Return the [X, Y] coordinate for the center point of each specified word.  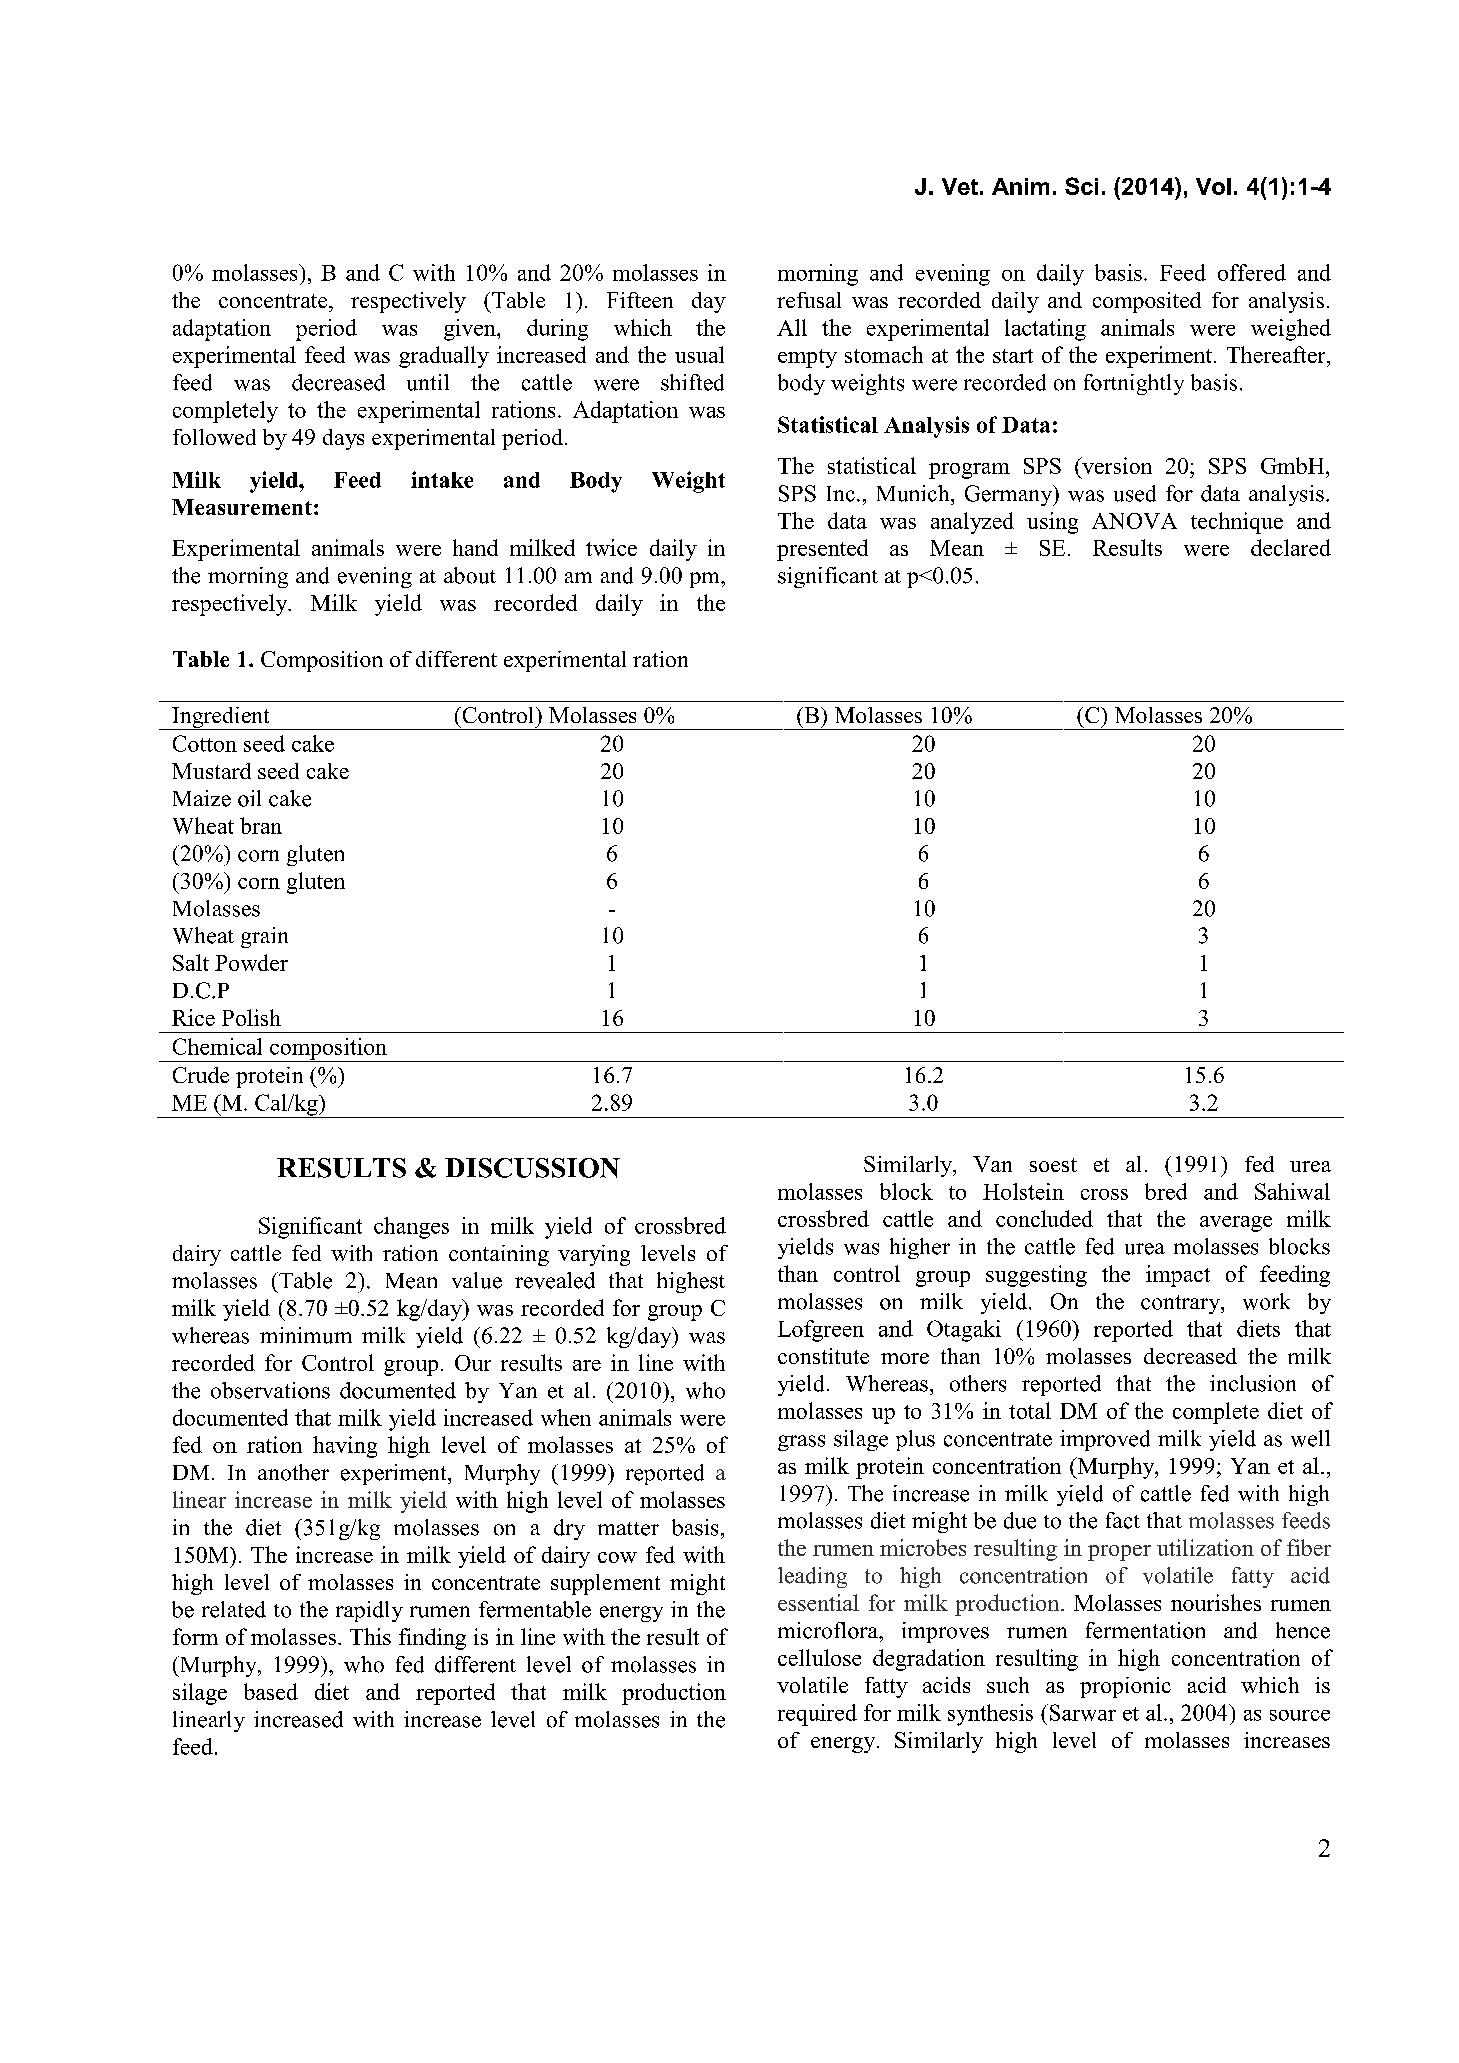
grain [264, 937]
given [471, 330]
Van [992, 1164]
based [271, 1691]
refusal [809, 300]
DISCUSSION [532, 1168]
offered [1252, 272]
